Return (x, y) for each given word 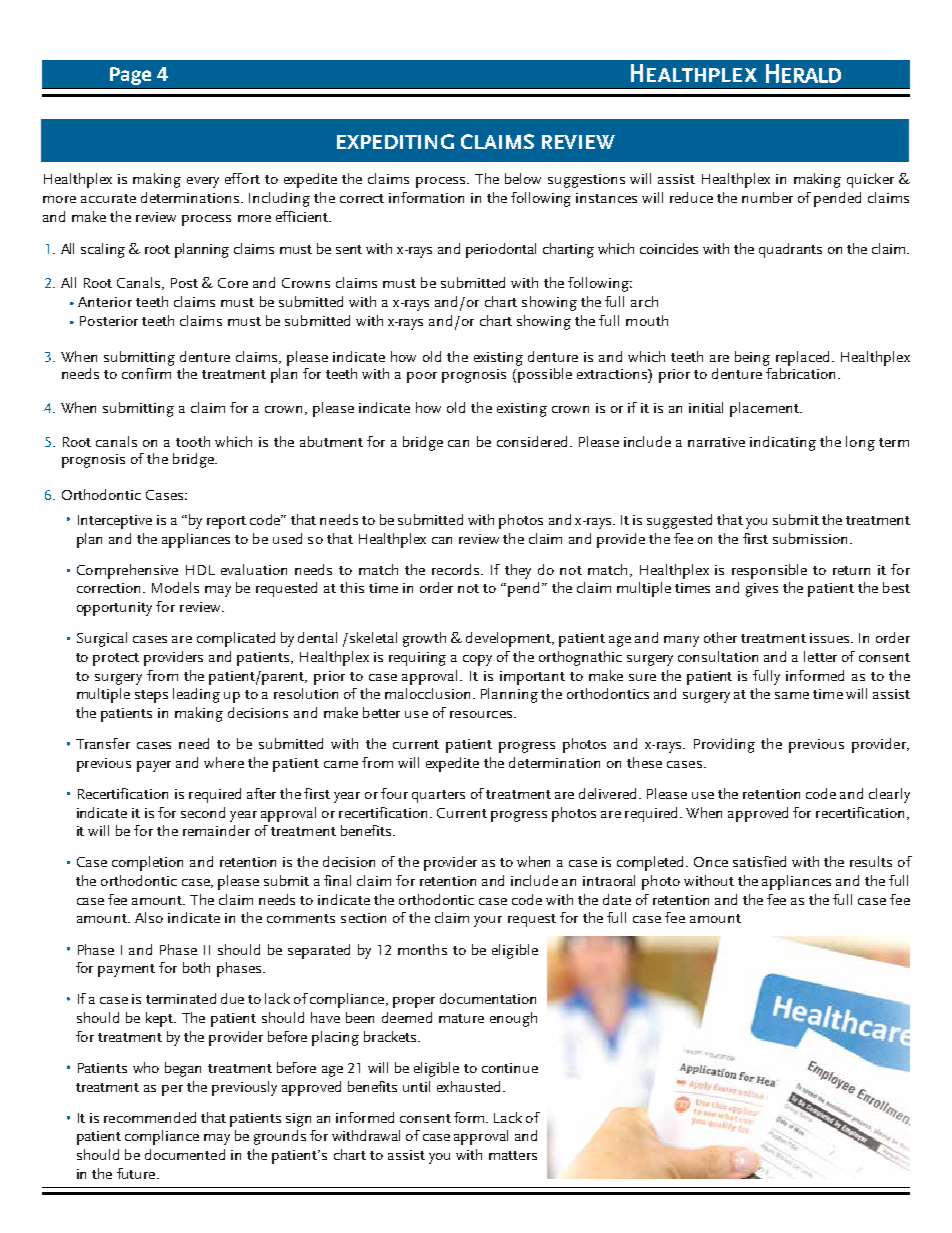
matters (513, 1155)
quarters (438, 796)
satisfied (759, 861)
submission (810, 538)
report (226, 522)
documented (185, 1154)
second (203, 812)
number (767, 197)
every (203, 182)
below (523, 178)
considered (532, 441)
